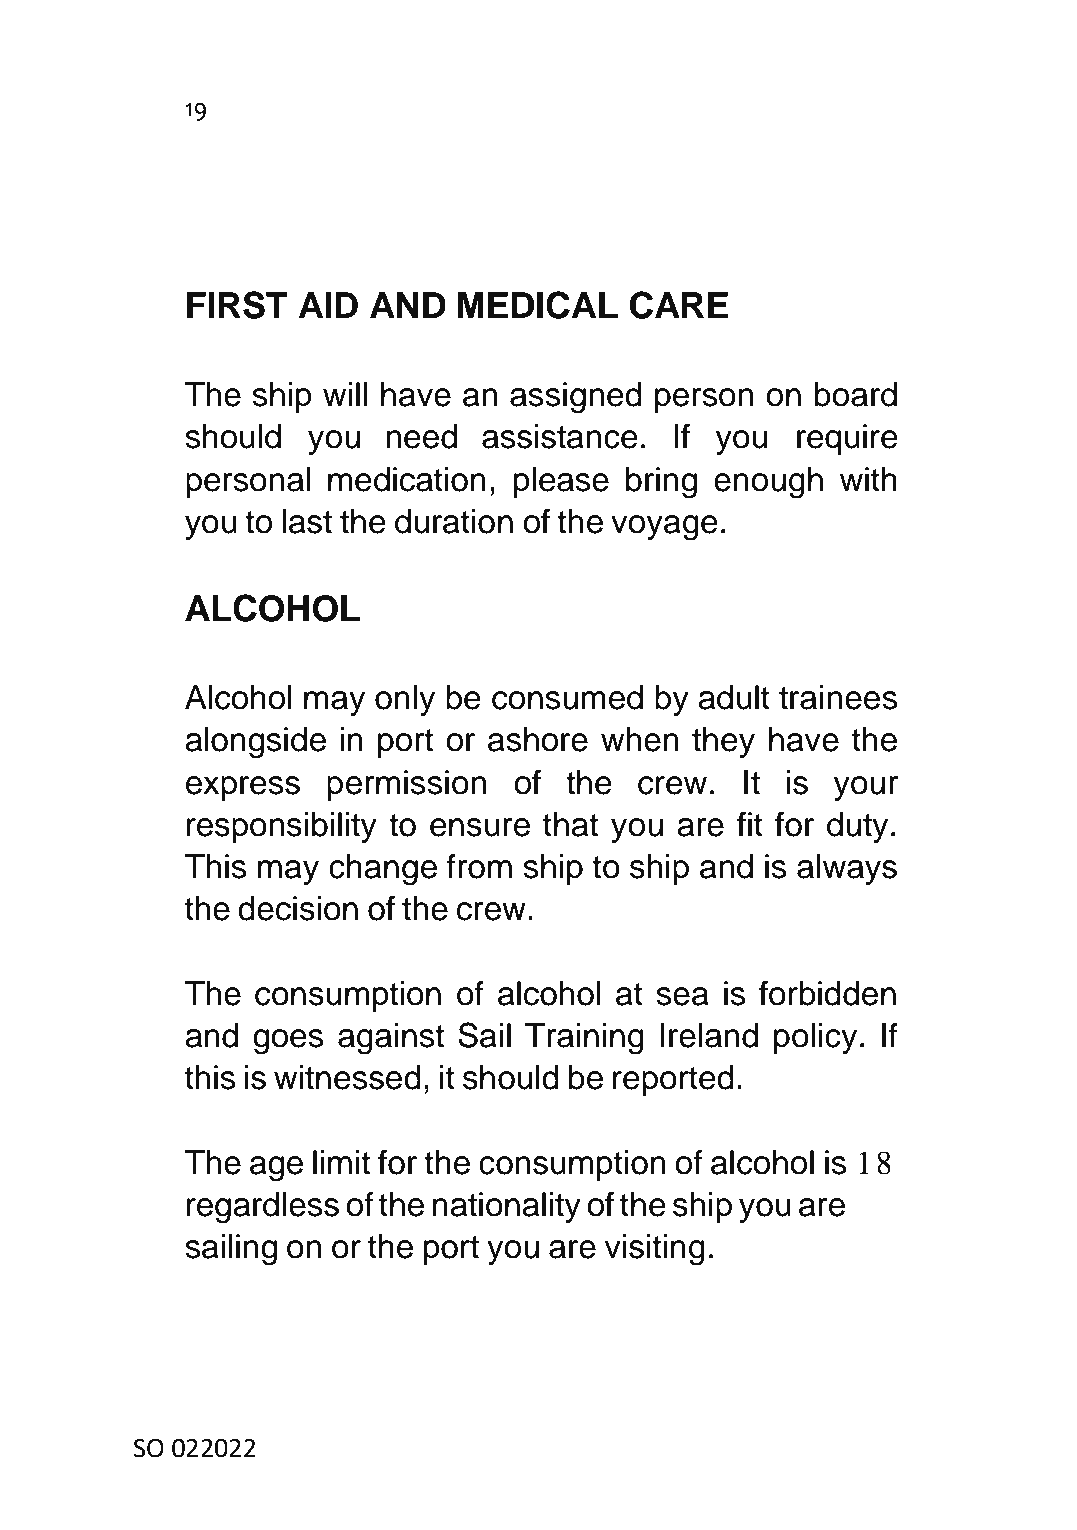  Describe the element at coordinates (838, 697) in the document. I see `trainees` at that location.
